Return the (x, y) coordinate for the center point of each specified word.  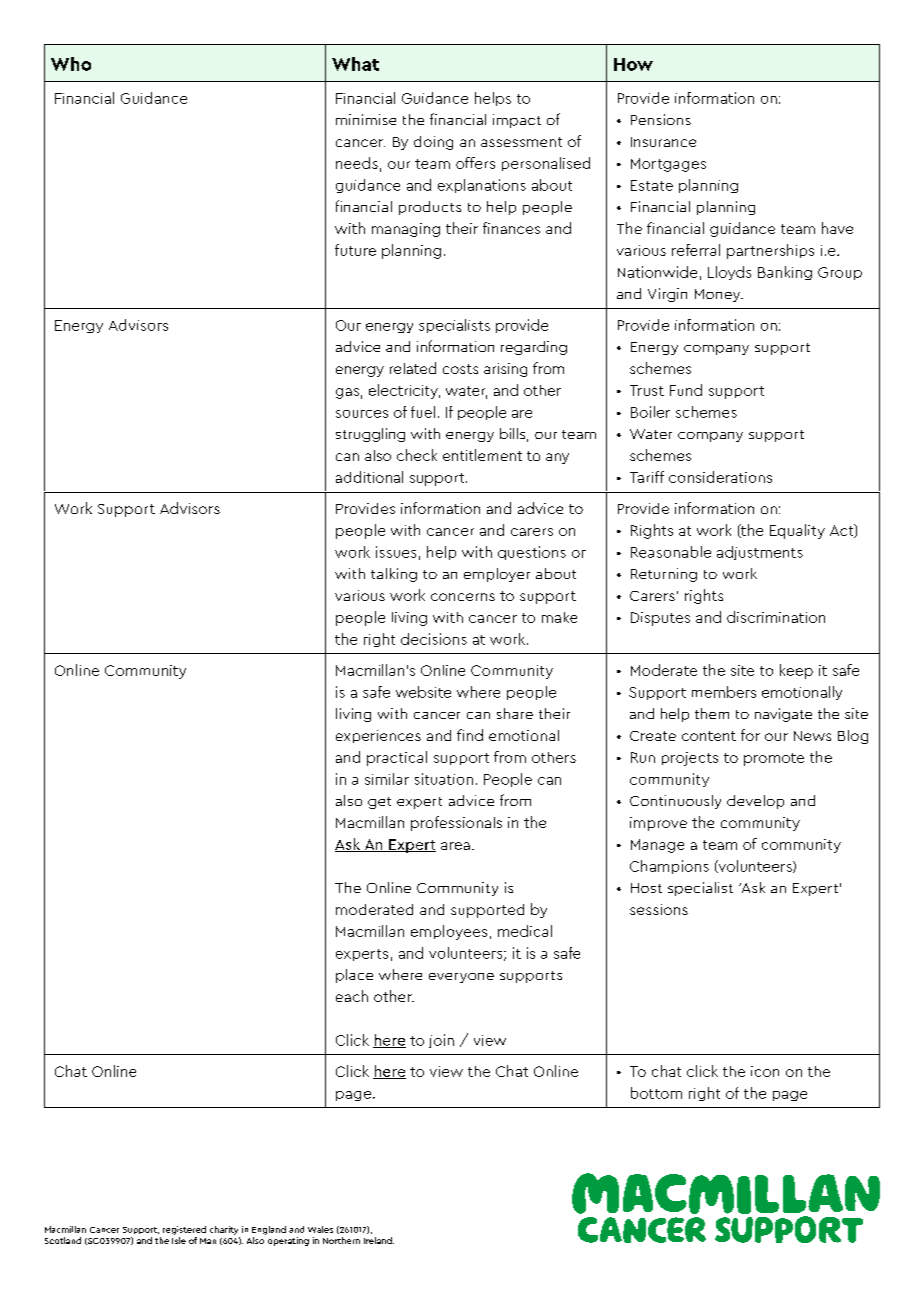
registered (184, 1230)
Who (71, 64)
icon (765, 1071)
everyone (461, 978)
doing (433, 143)
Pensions (661, 119)
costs (460, 369)
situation (444, 779)
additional (369, 477)
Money (719, 295)
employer (497, 575)
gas (347, 393)
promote (774, 759)
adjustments (760, 553)
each (352, 996)
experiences (378, 736)
